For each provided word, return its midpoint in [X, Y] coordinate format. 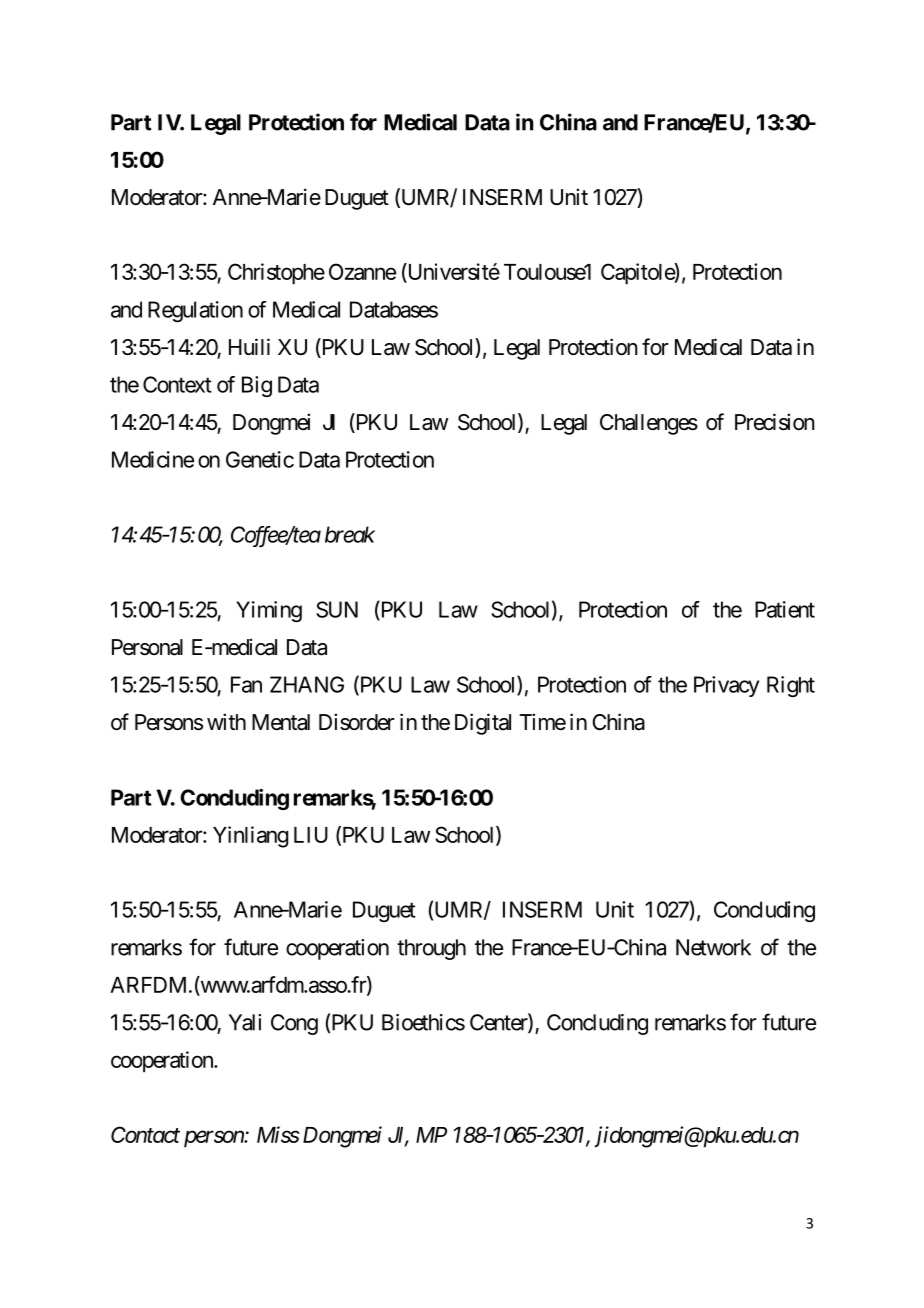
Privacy [726, 686]
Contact [145, 1134]
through [431, 949]
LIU [311, 835]
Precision [775, 422]
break [350, 534]
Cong [294, 1024]
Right [791, 686]
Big [257, 386]
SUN [337, 609]
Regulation [195, 311]
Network [713, 947]
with [226, 721]
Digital [483, 724]
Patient [785, 609]
